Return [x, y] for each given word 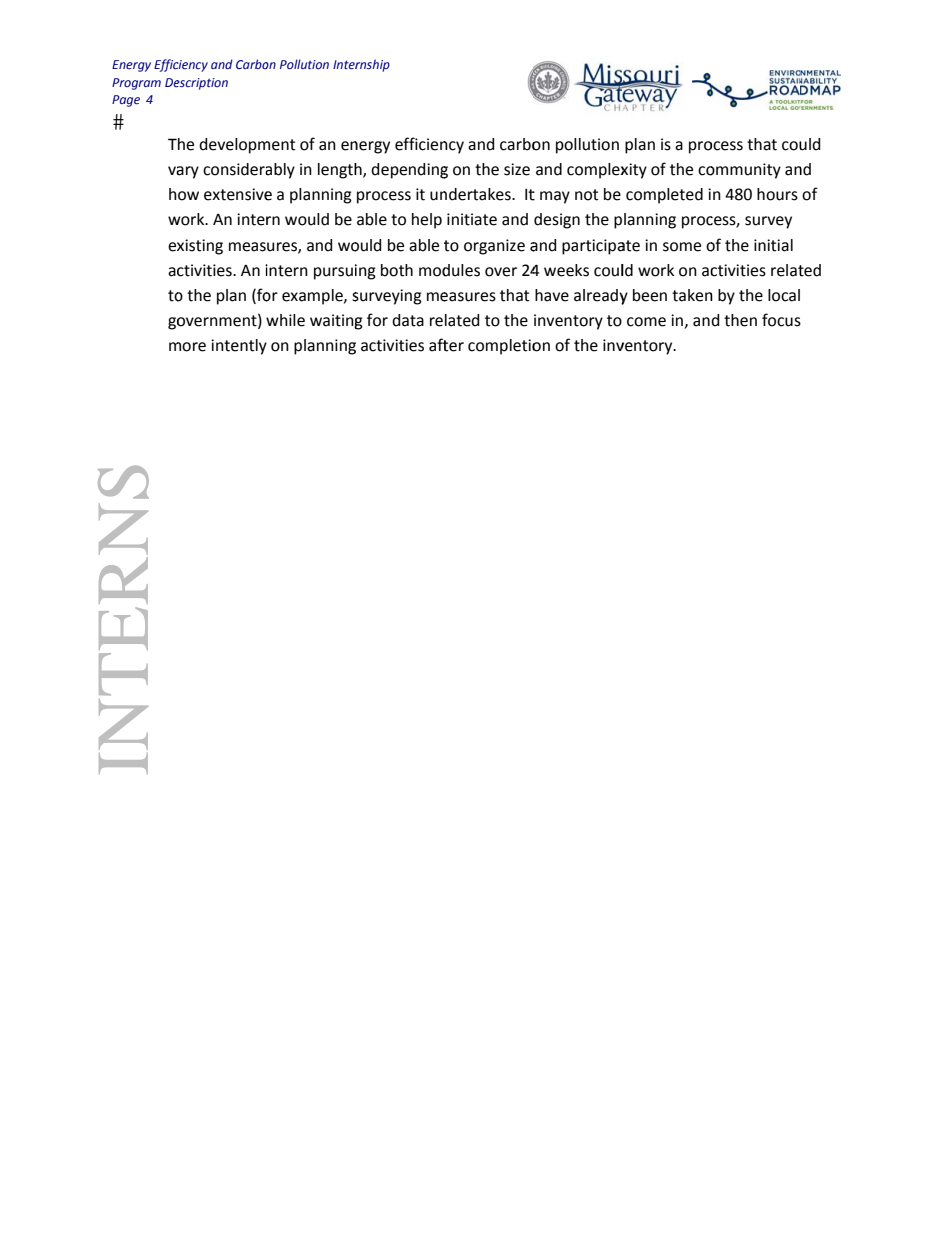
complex [598, 171]
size [517, 169]
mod [434, 270]
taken [692, 295]
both [397, 270]
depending [409, 171]
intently [239, 347]
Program [136, 84]
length [341, 171]
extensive [238, 194]
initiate [472, 219]
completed [664, 196]
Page [126, 101]
